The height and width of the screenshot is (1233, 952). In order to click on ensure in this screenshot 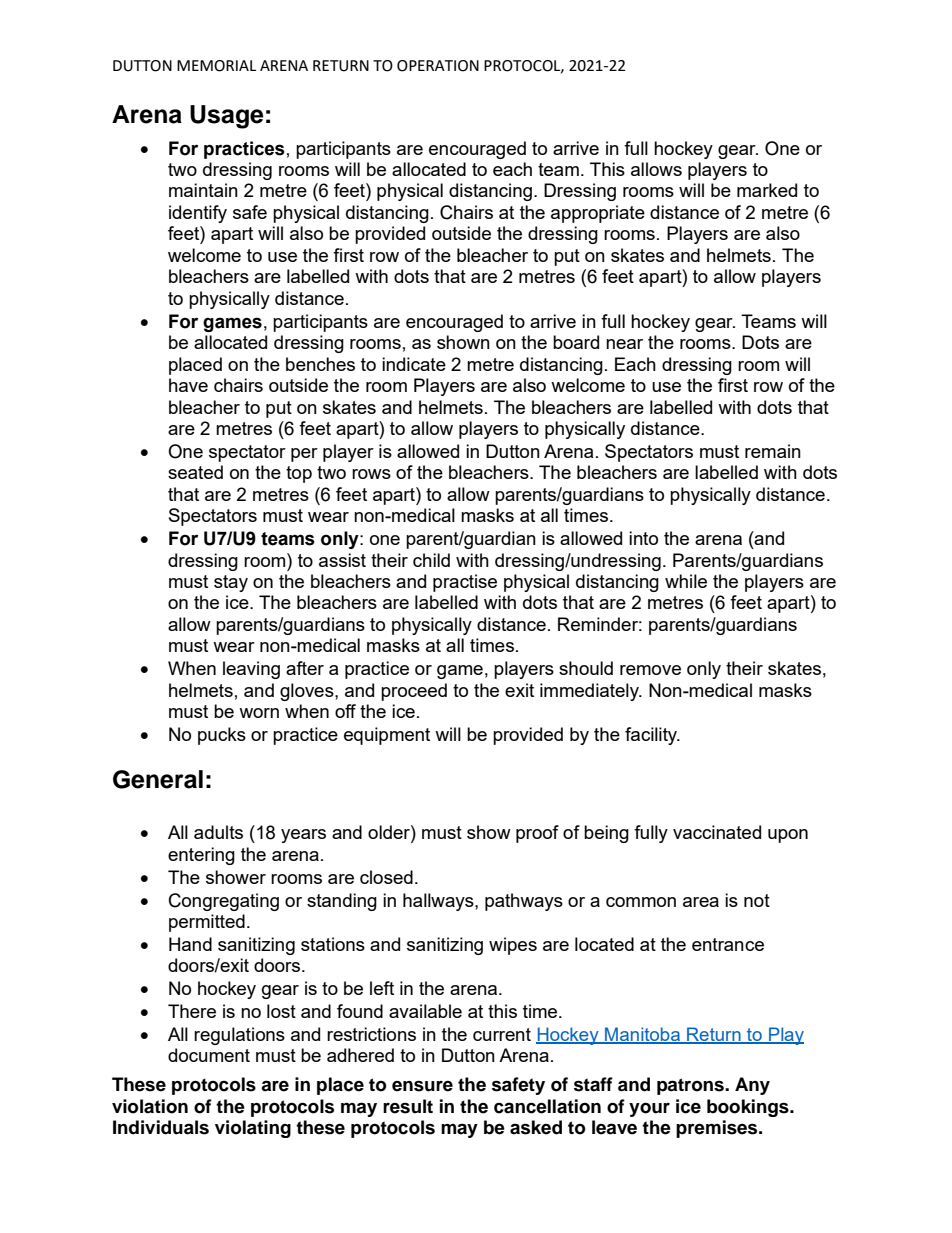, I will do `click(422, 1086)`.
